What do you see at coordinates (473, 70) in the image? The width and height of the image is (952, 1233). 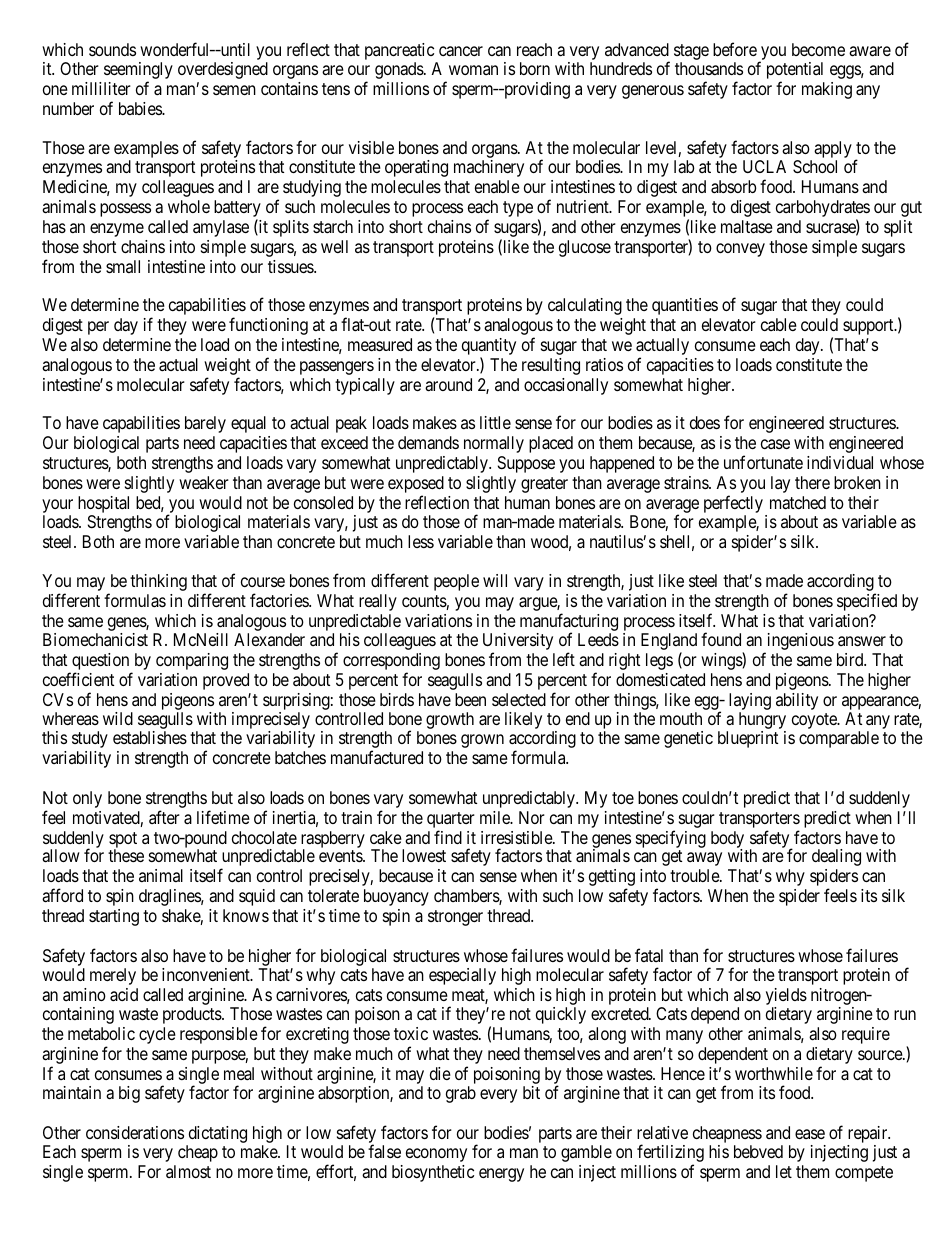 I see `woman` at bounding box center [473, 70].
